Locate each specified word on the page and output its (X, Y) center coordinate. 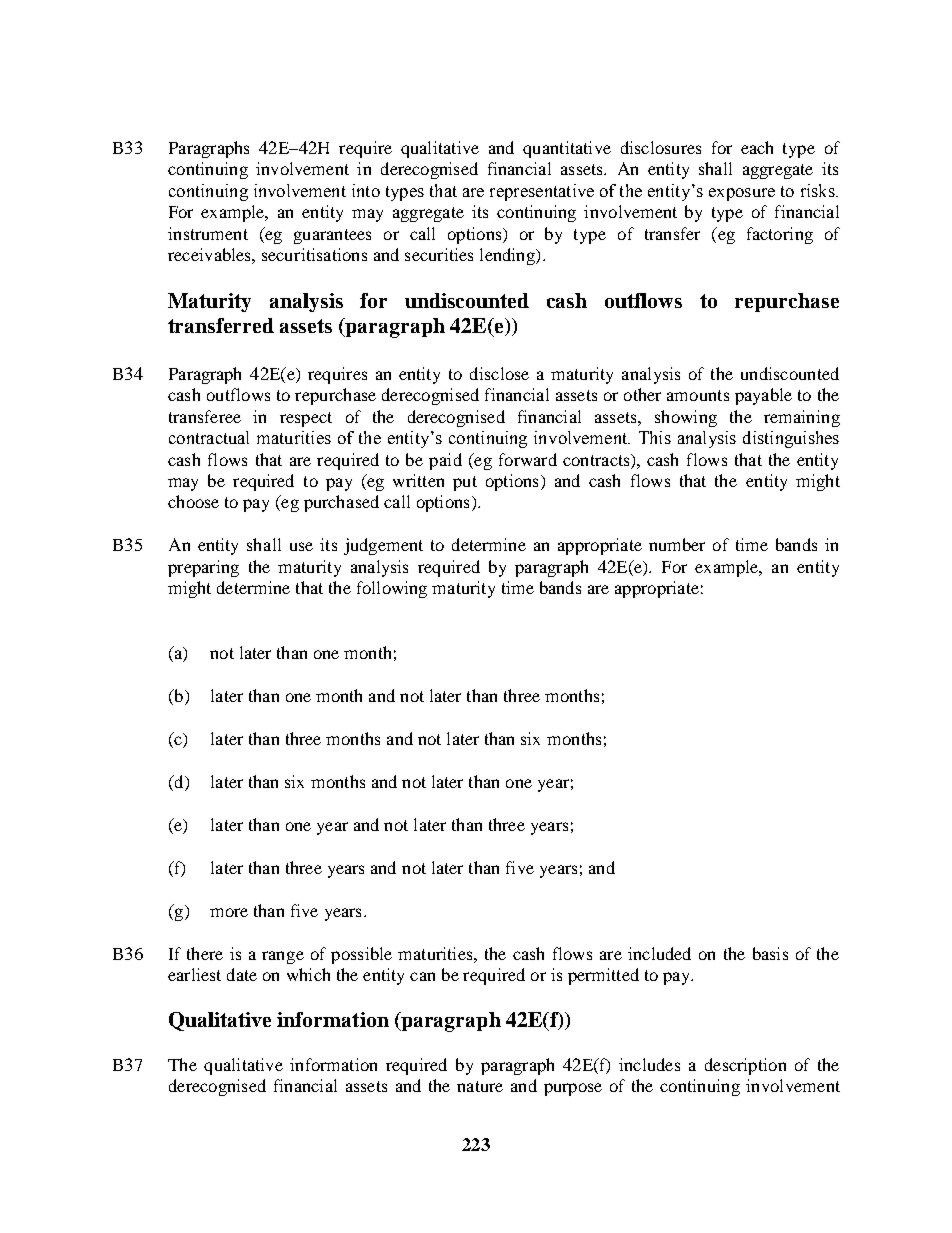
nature (480, 1086)
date (242, 974)
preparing (203, 568)
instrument (208, 233)
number (677, 544)
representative (542, 192)
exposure (742, 194)
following (392, 589)
